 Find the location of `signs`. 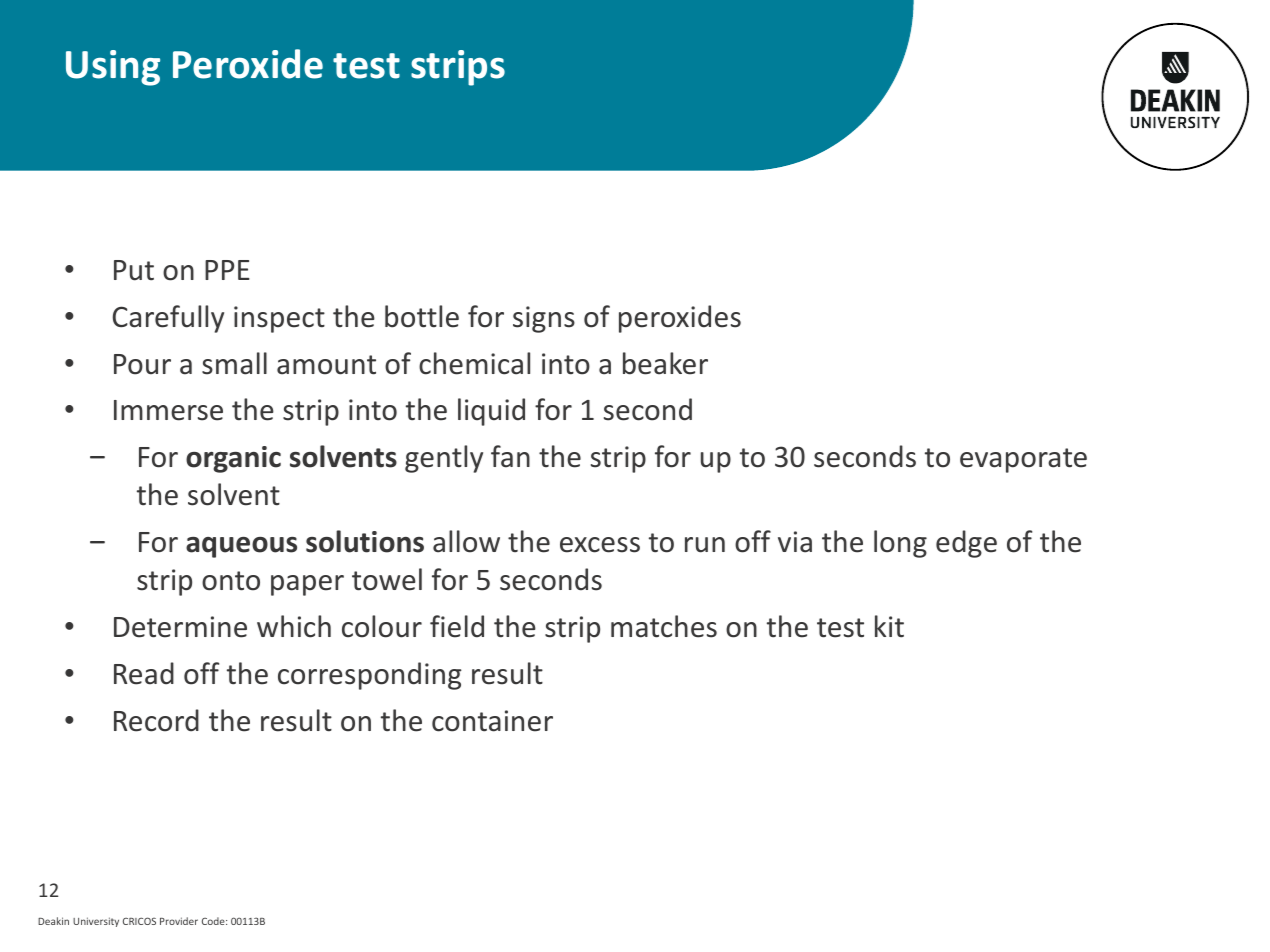

signs is located at coordinates (544, 319).
